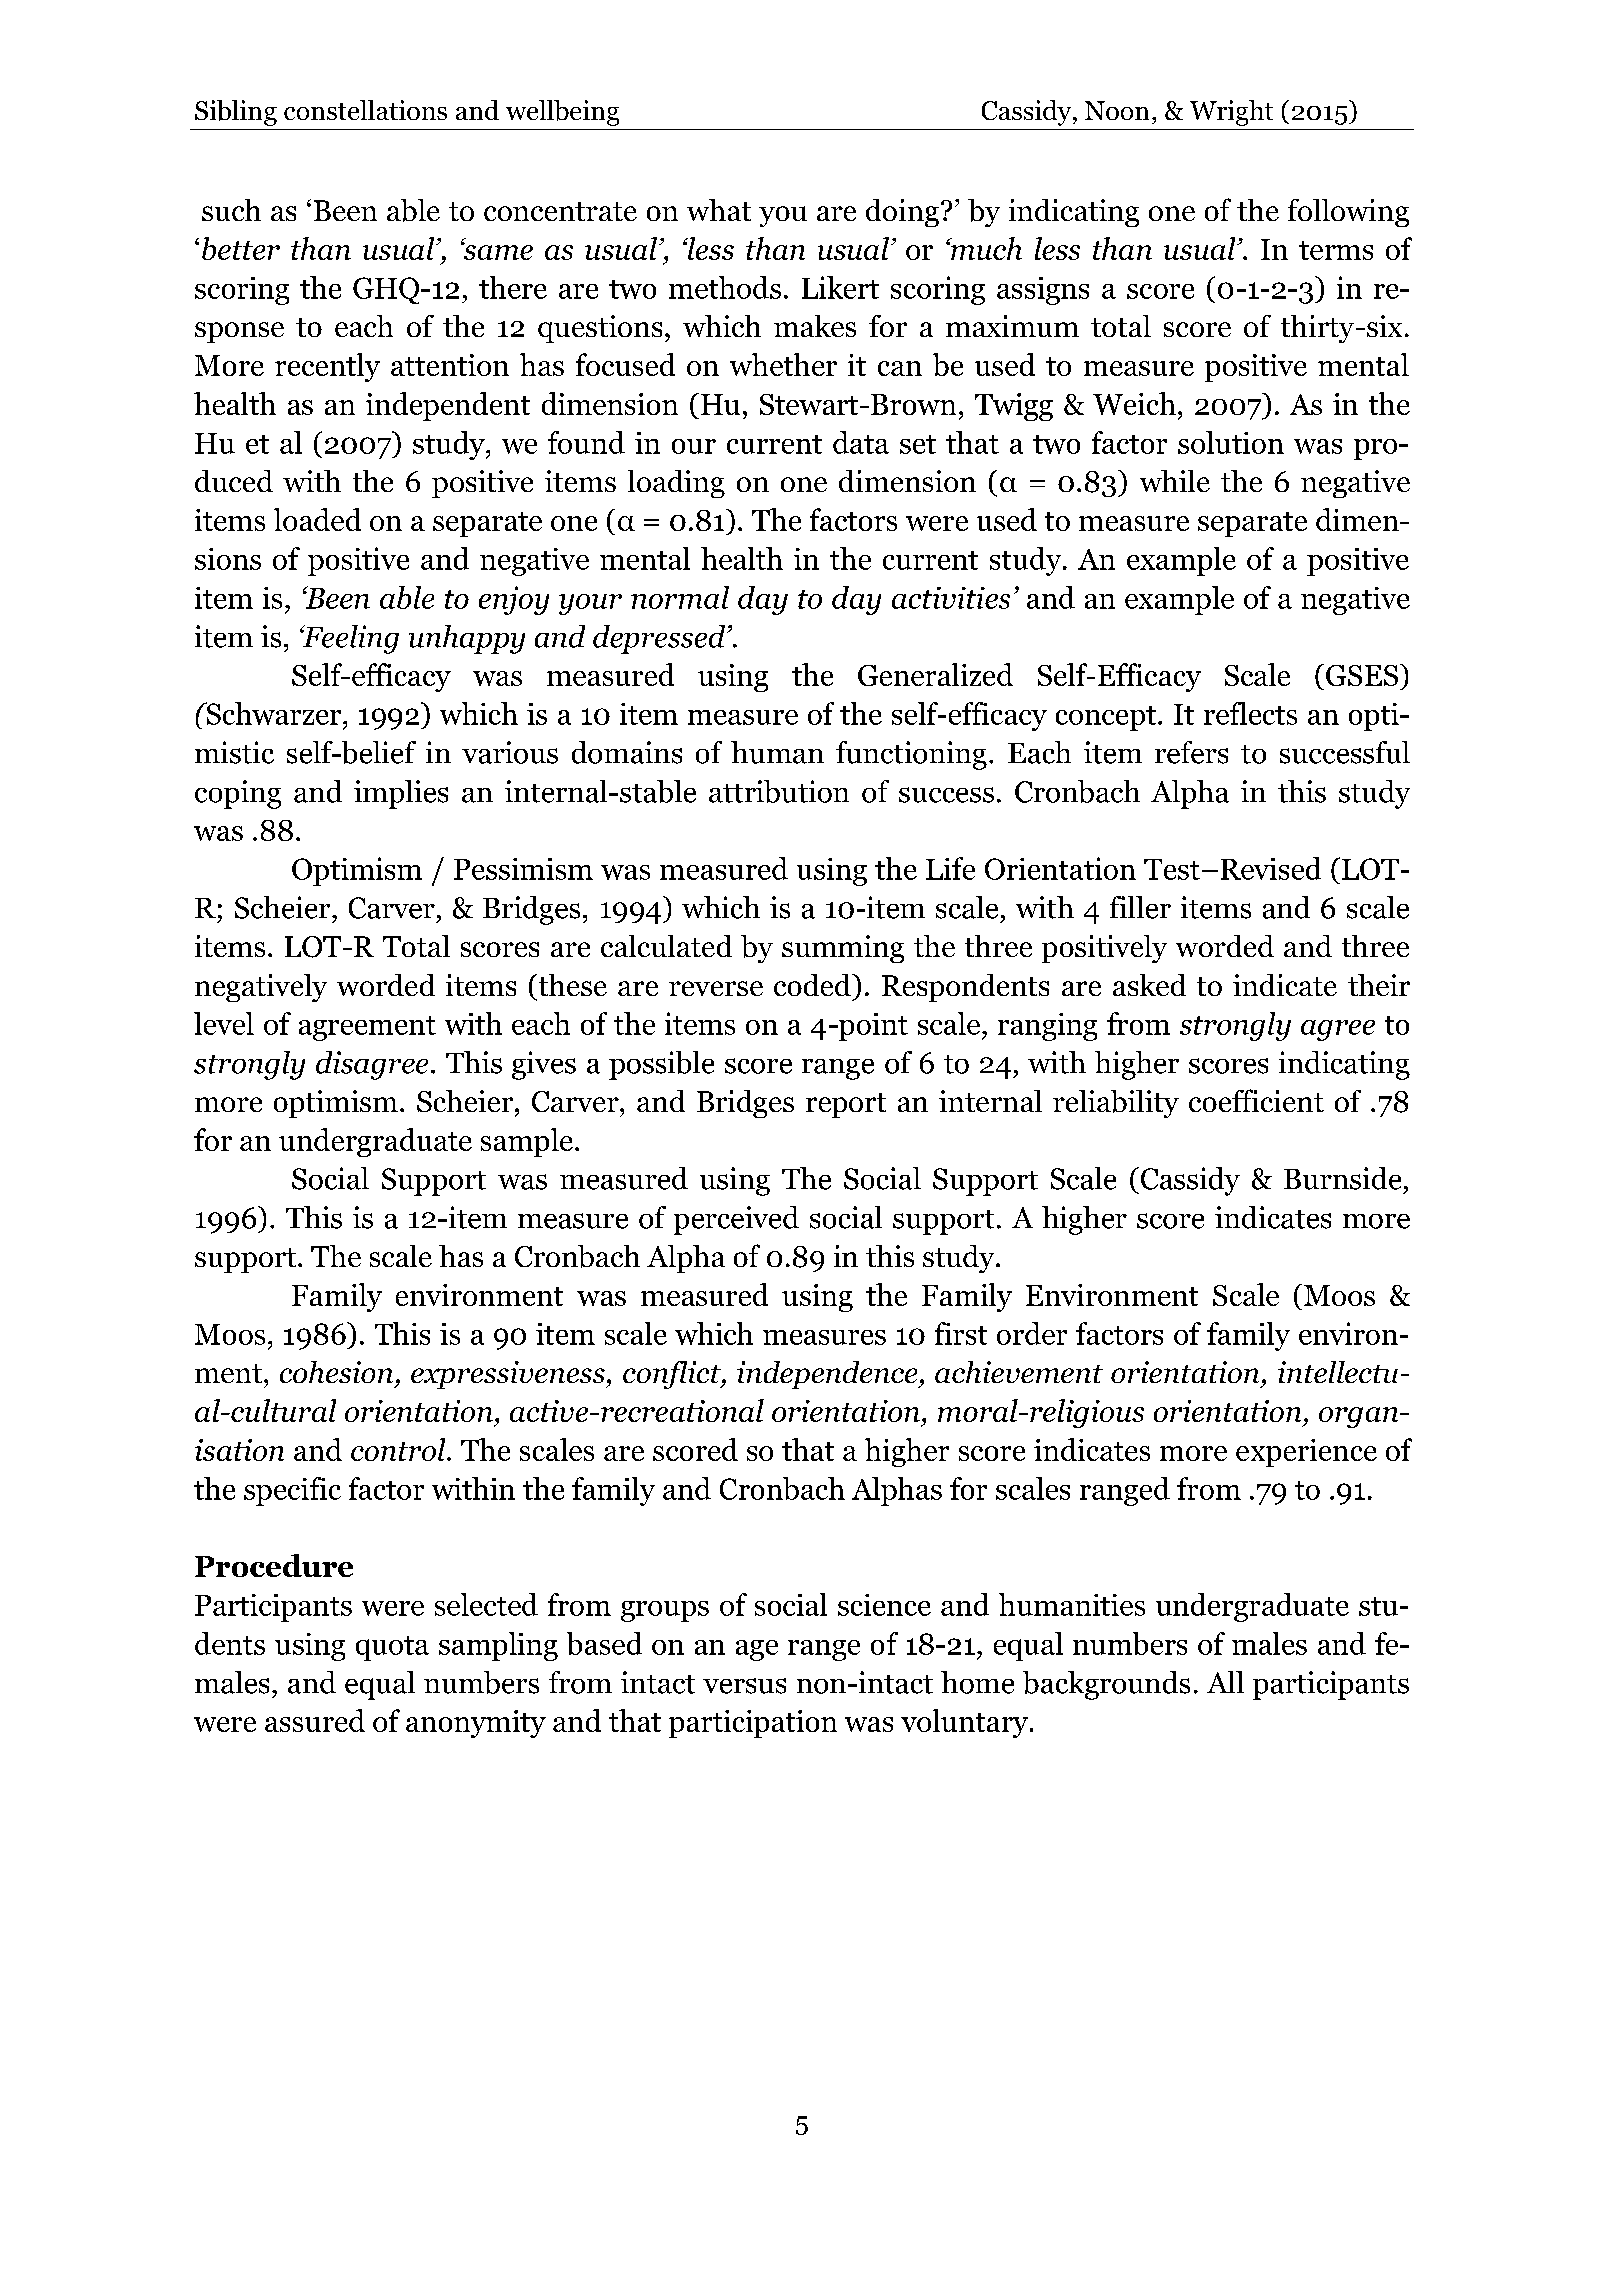  Describe the element at coordinates (527, 1142) in the page. I see `sample` at that location.
